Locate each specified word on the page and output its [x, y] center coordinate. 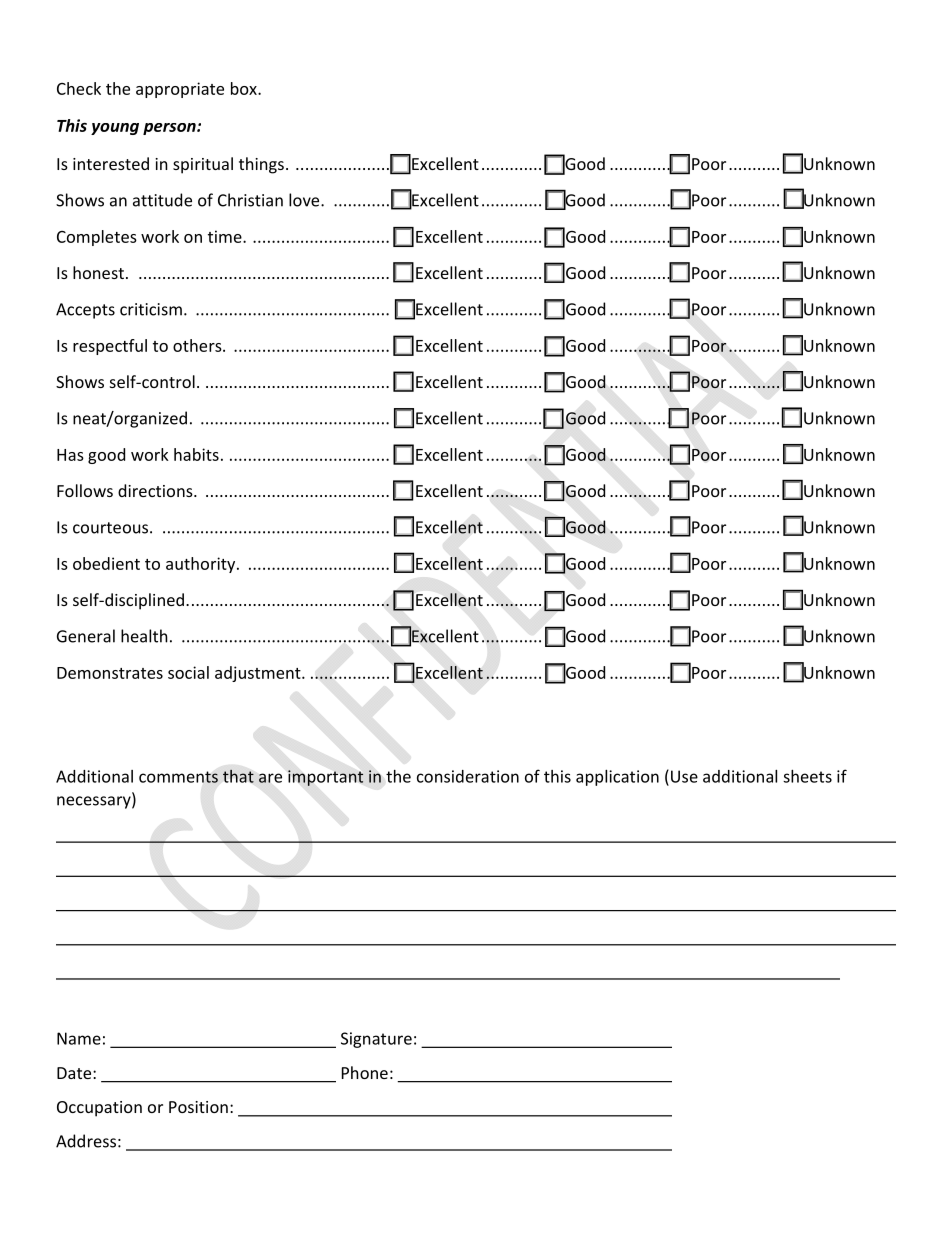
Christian [250, 200]
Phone [365, 1072]
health [144, 636]
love [305, 200]
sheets [807, 776]
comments [178, 777]
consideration [468, 776]
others [198, 345]
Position [198, 1107]
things [261, 165]
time [226, 236]
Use [684, 776]
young [115, 129]
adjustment [259, 674]
